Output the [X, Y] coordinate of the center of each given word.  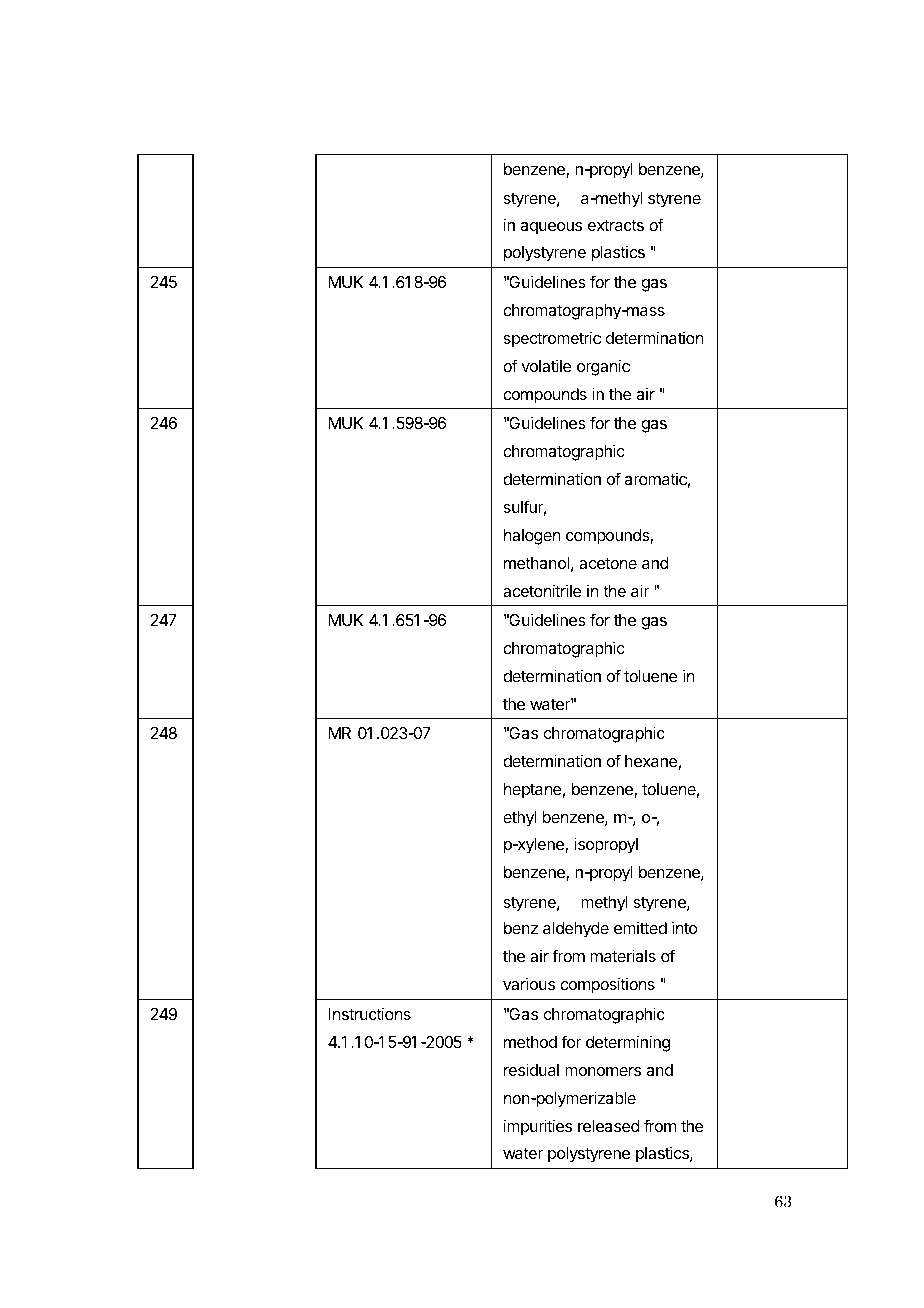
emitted [640, 928]
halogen [532, 537]
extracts [616, 225]
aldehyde [576, 930]
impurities [538, 1127]
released [609, 1126]
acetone [608, 563]
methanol [536, 563]
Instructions [370, 1013]
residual [531, 1069]
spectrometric [552, 339]
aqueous [551, 228]
